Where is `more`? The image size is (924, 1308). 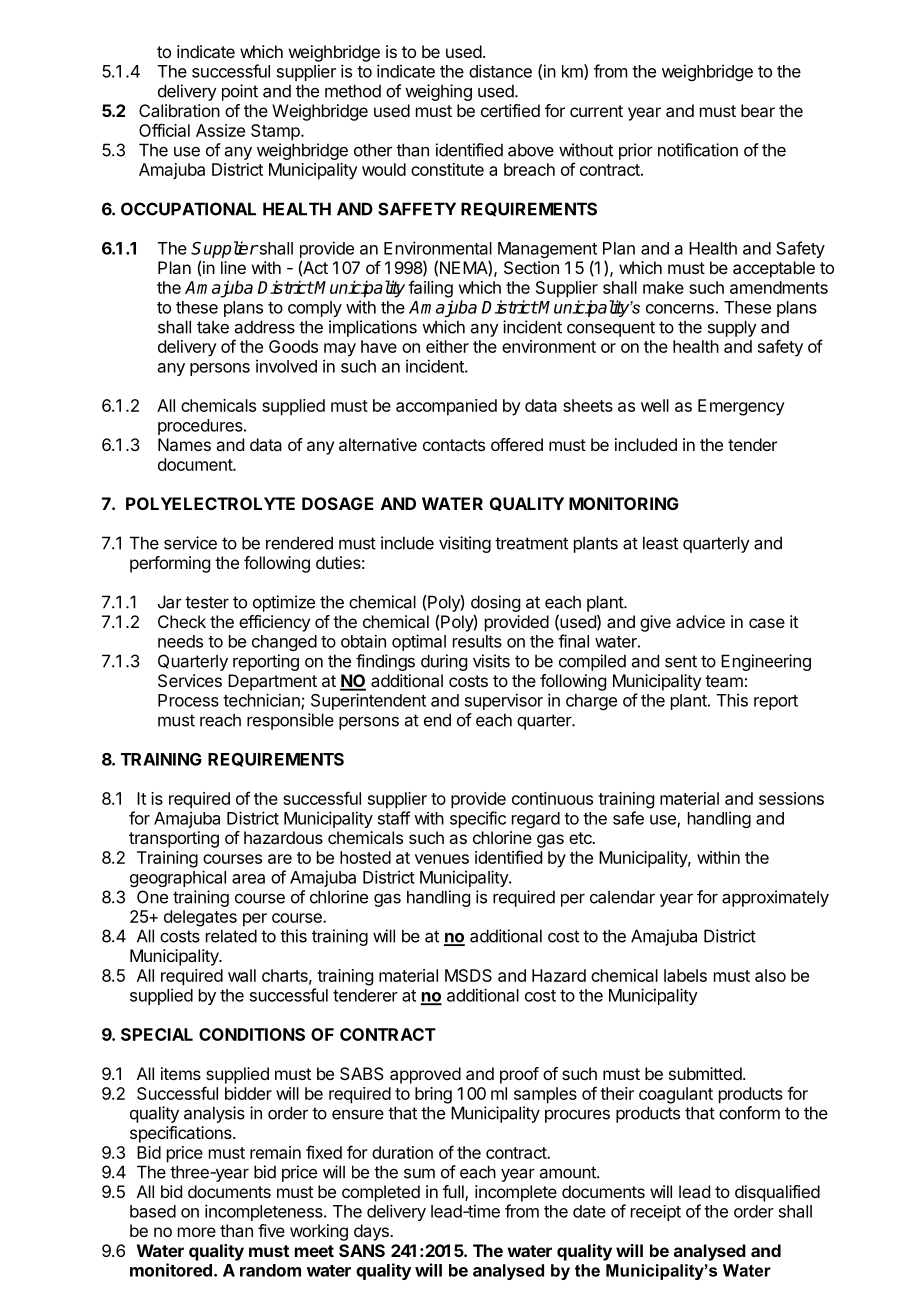 more is located at coordinates (197, 1232).
